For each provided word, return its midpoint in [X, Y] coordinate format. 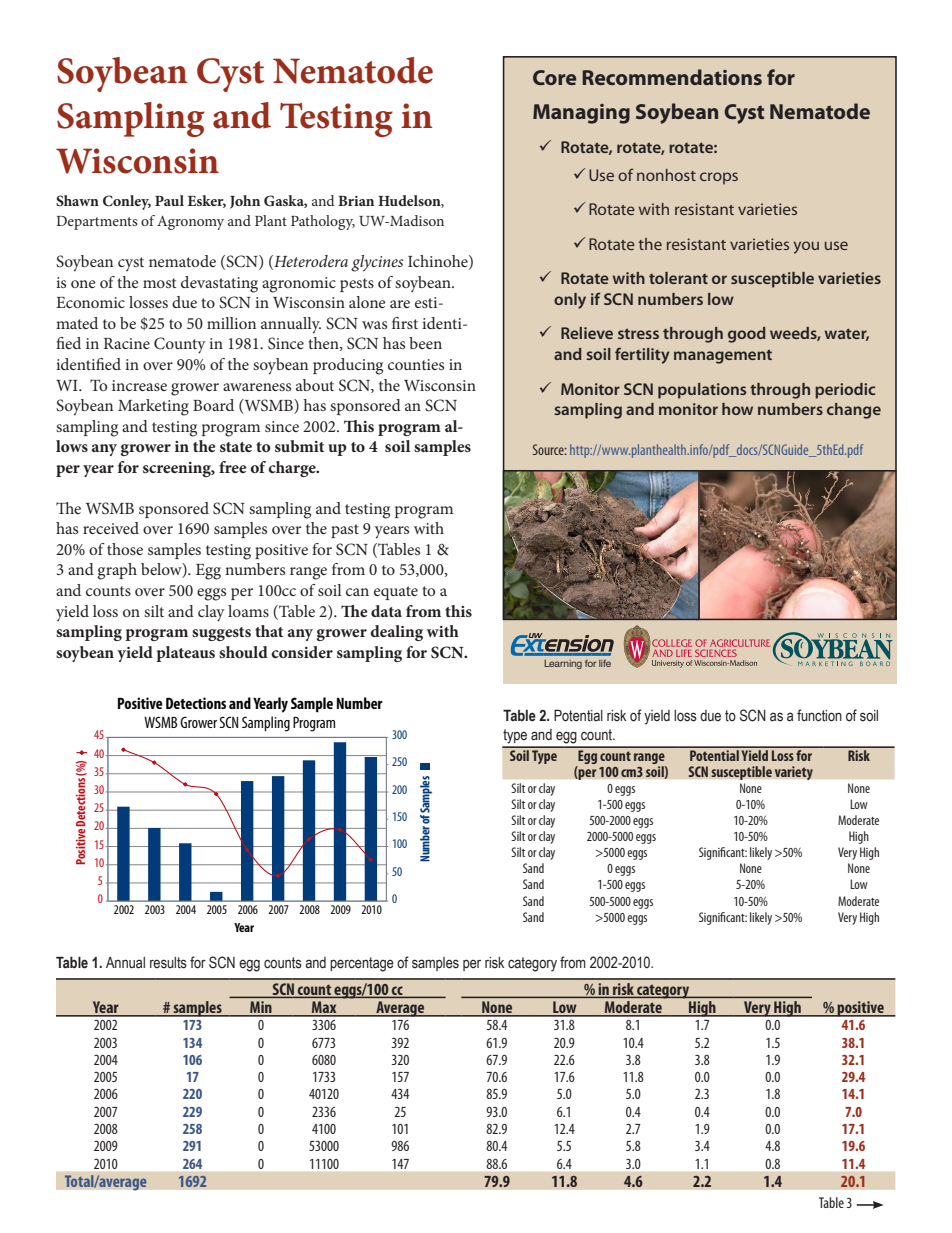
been [425, 343]
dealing [396, 633]
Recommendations [672, 77]
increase [139, 385]
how [737, 409]
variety [793, 773]
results [168, 963]
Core [554, 77]
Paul [169, 200]
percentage [362, 964]
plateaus [185, 654]
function [819, 715]
